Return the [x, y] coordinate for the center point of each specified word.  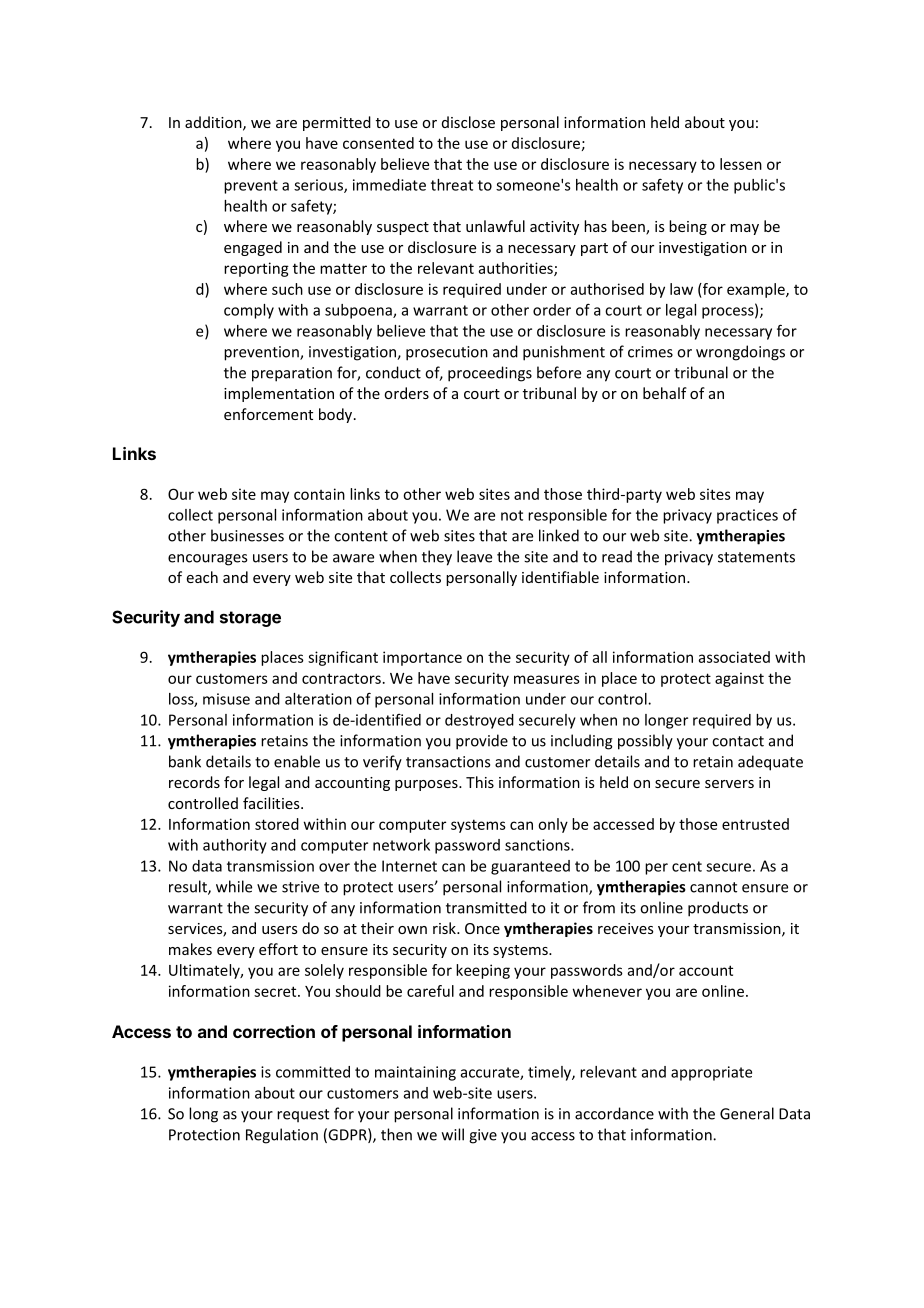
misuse [226, 699]
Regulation [282, 1136]
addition [214, 123]
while [234, 886]
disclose [468, 122]
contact [738, 741]
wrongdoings [740, 353]
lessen [741, 164]
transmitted [486, 907]
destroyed [479, 721]
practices [747, 516]
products [718, 909]
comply [249, 311]
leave [474, 556]
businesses [247, 535]
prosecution [447, 353]
